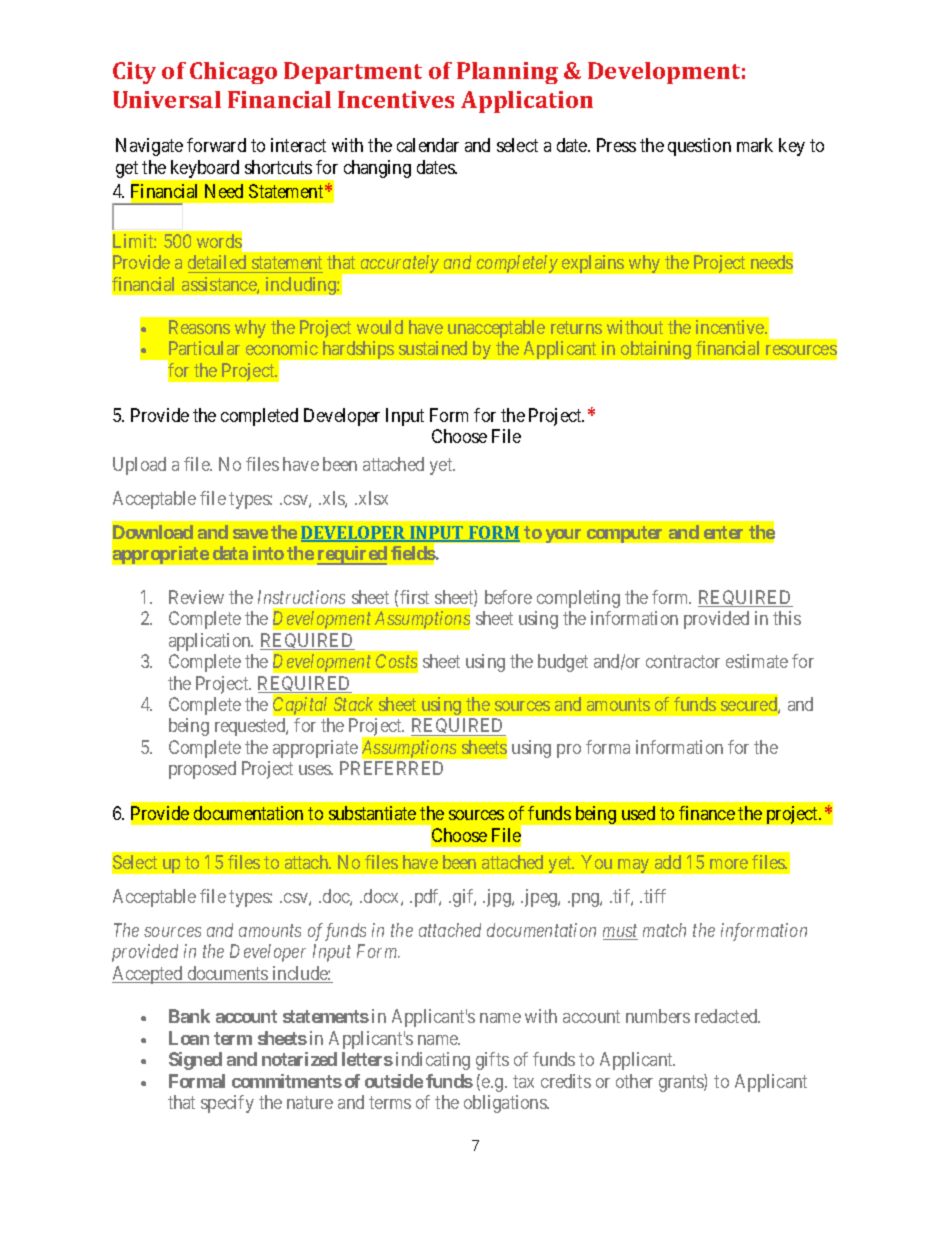 The height and width of the screenshot is (1233, 952). What do you see at coordinates (507, 73) in the screenshot?
I see `Planning` at bounding box center [507, 73].
